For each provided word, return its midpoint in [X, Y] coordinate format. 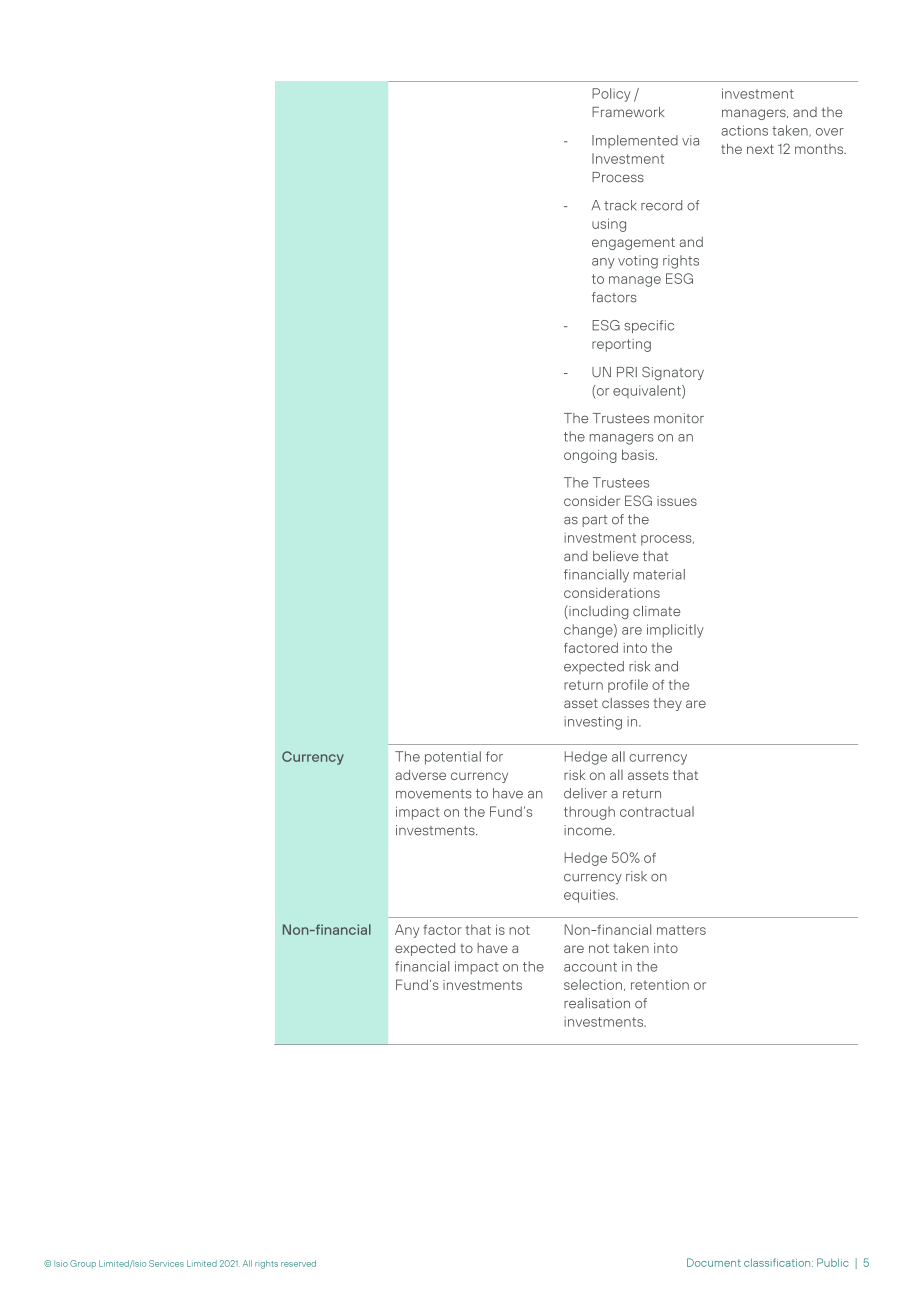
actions [744, 130]
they [667, 704]
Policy [611, 95]
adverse [420, 775]
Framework [628, 112]
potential [453, 758]
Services [166, 1263]
